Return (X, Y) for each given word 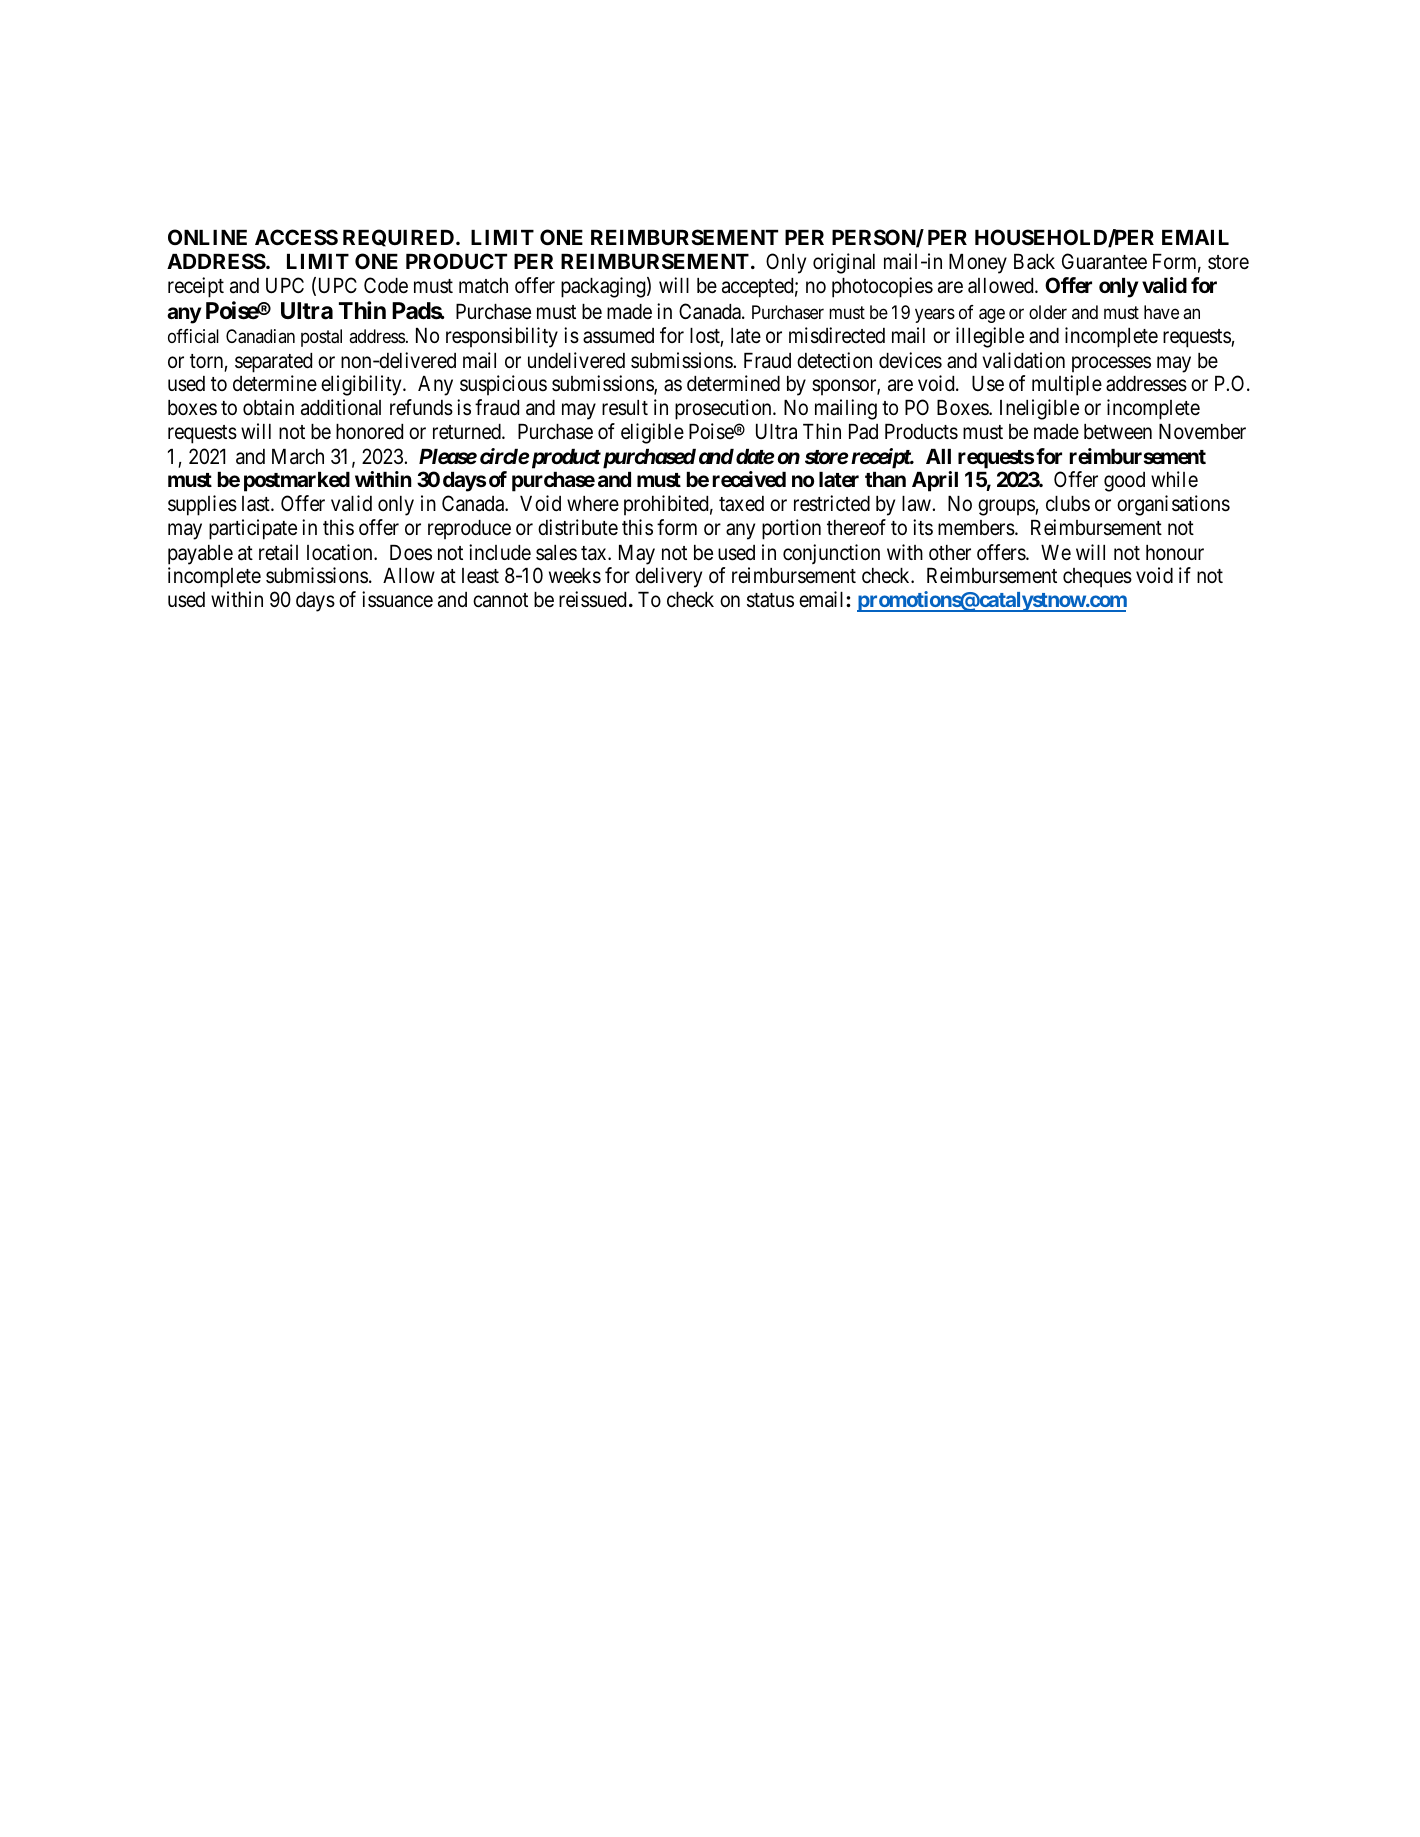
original (844, 263)
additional (341, 407)
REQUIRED (400, 238)
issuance (397, 599)
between (1118, 432)
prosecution (724, 409)
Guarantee (1104, 261)
